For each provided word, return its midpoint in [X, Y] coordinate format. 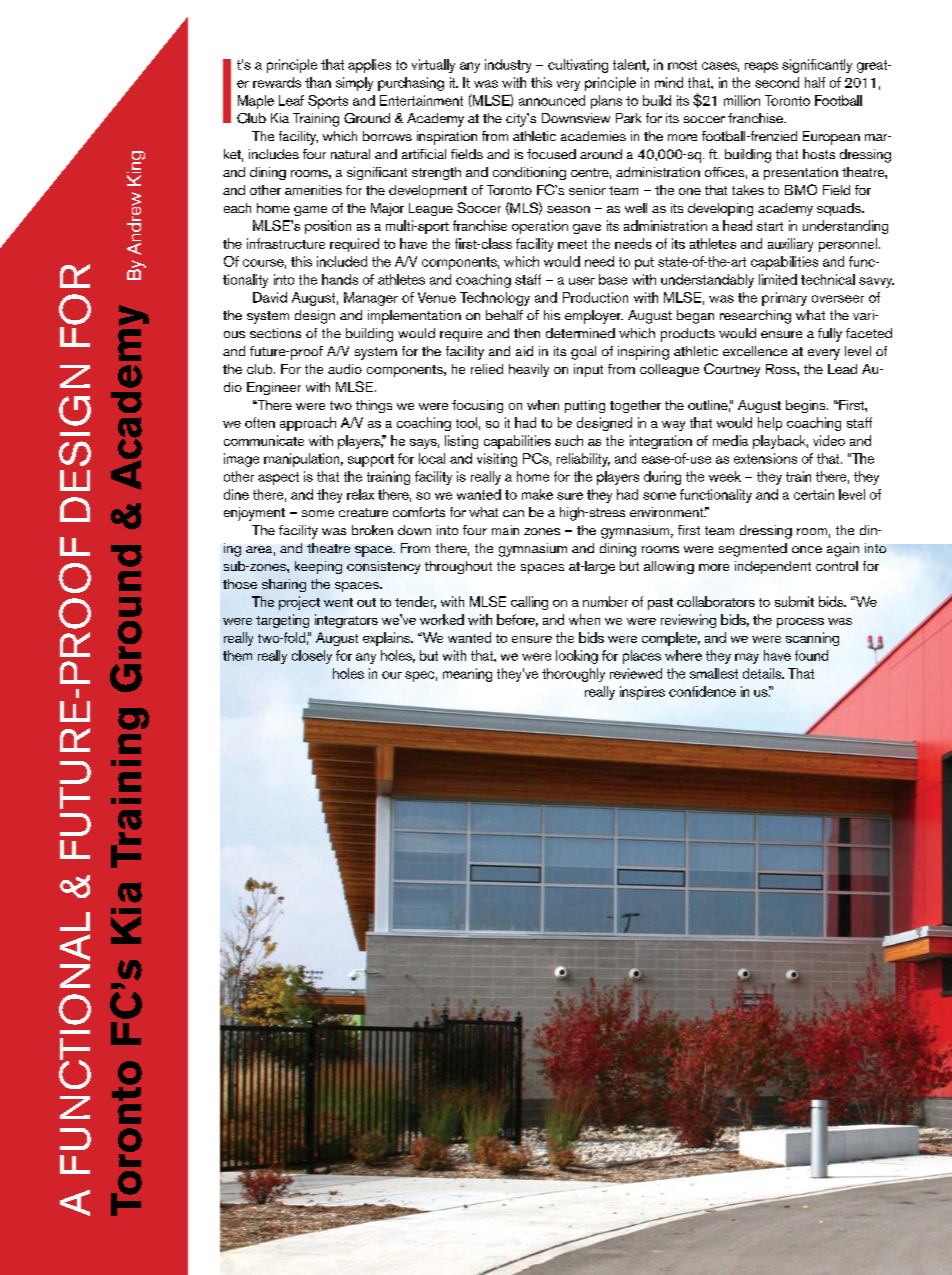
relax [360, 494]
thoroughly [573, 675]
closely [312, 657]
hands [340, 279]
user [582, 281]
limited [778, 279]
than [318, 82]
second [777, 82]
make [537, 494]
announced [552, 100]
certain [814, 494]
